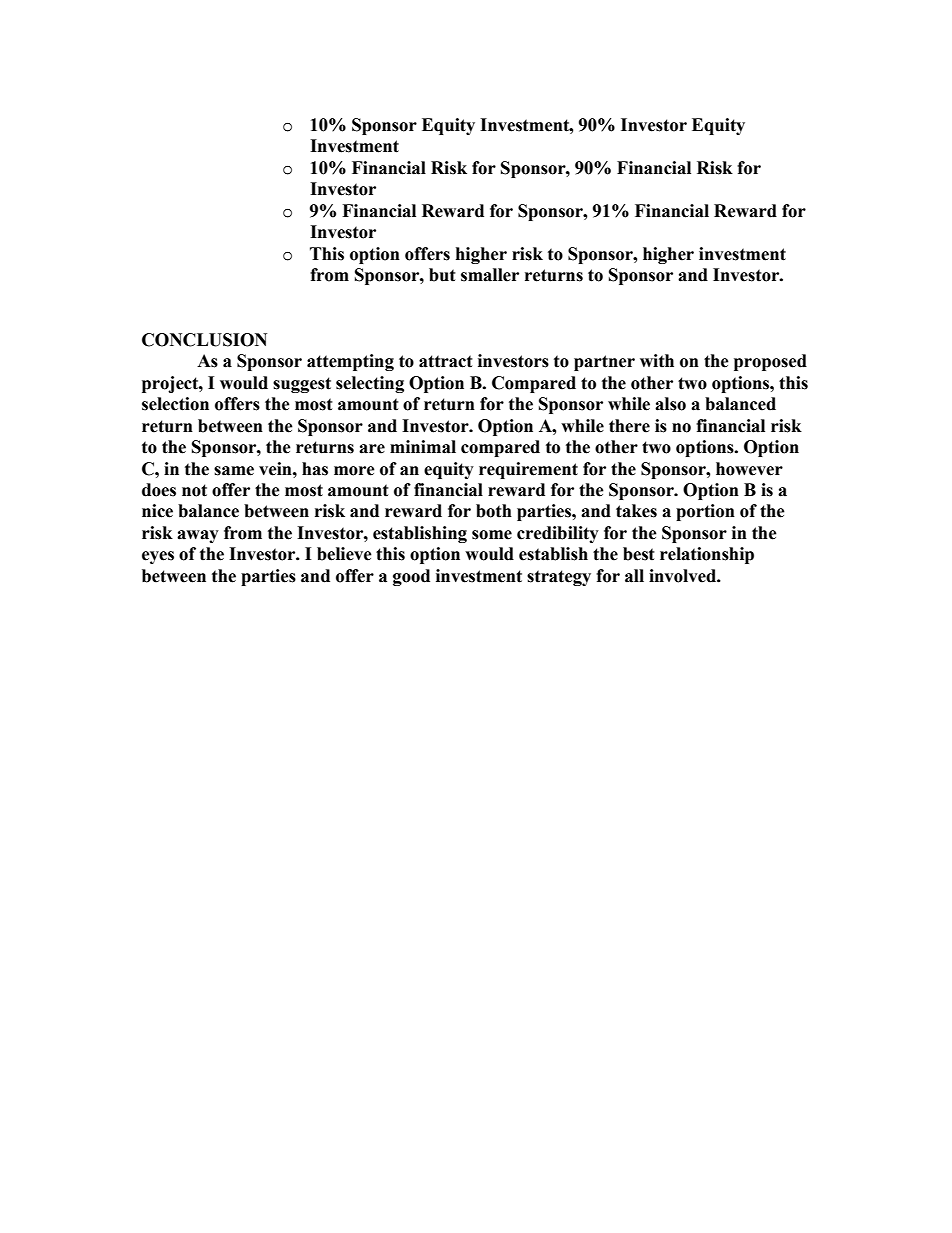  Describe the element at coordinates (175, 404) in the screenshot. I see `selection` at that location.
